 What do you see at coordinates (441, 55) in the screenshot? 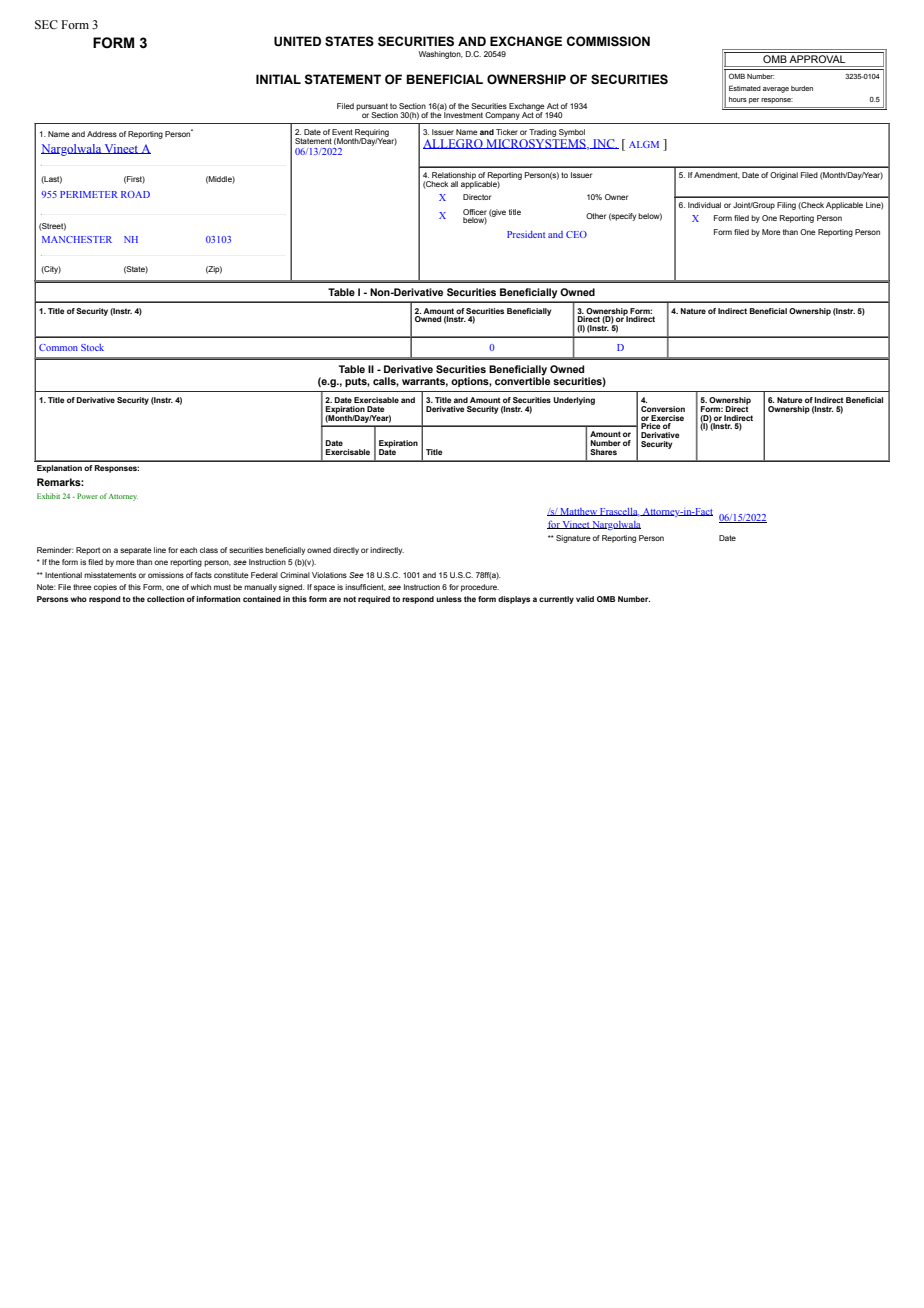
I see `Washington` at bounding box center [441, 55].
